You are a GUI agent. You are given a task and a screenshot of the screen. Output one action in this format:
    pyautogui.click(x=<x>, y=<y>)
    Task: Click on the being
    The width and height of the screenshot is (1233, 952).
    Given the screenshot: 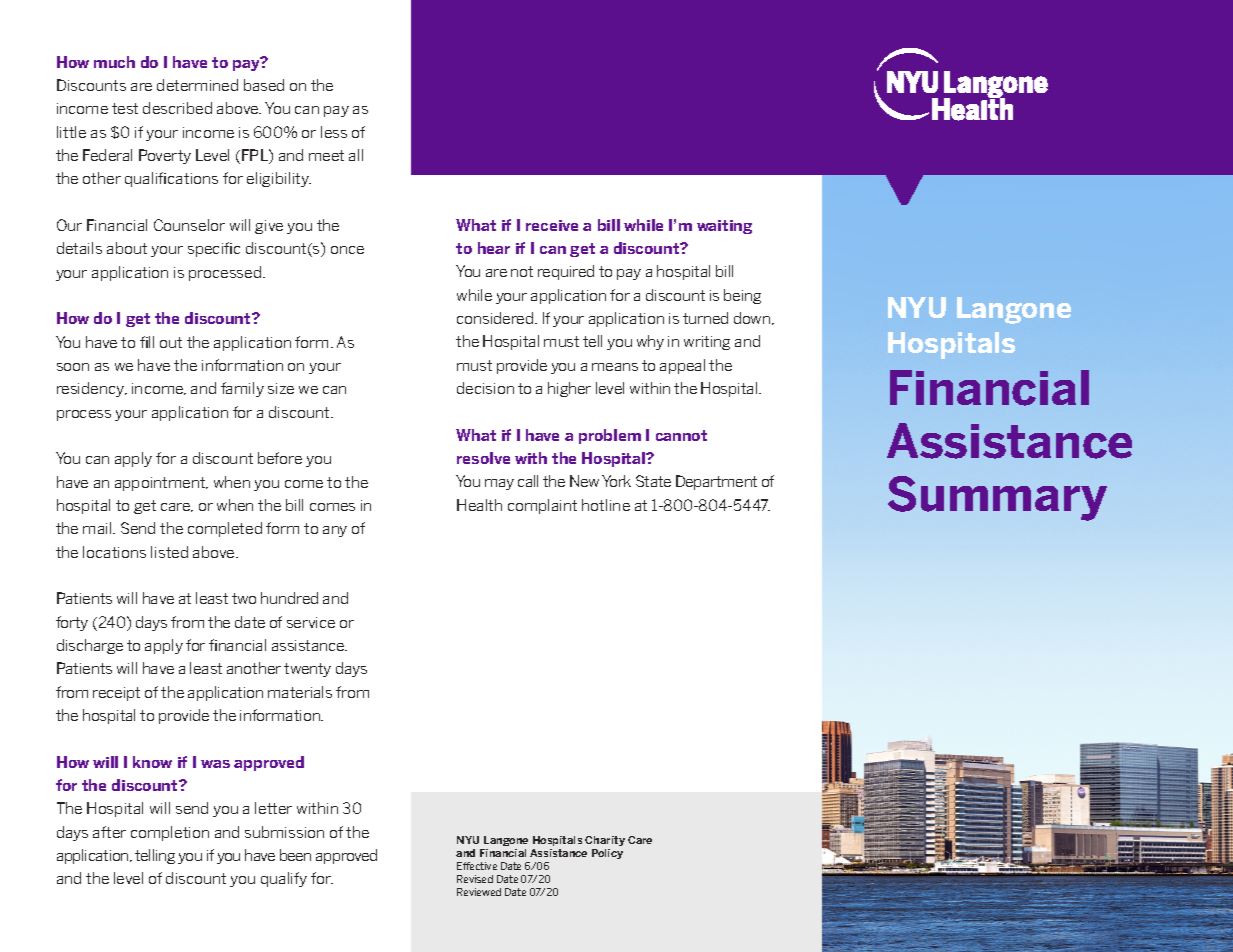 What is the action you would take?
    pyautogui.click(x=742, y=296)
